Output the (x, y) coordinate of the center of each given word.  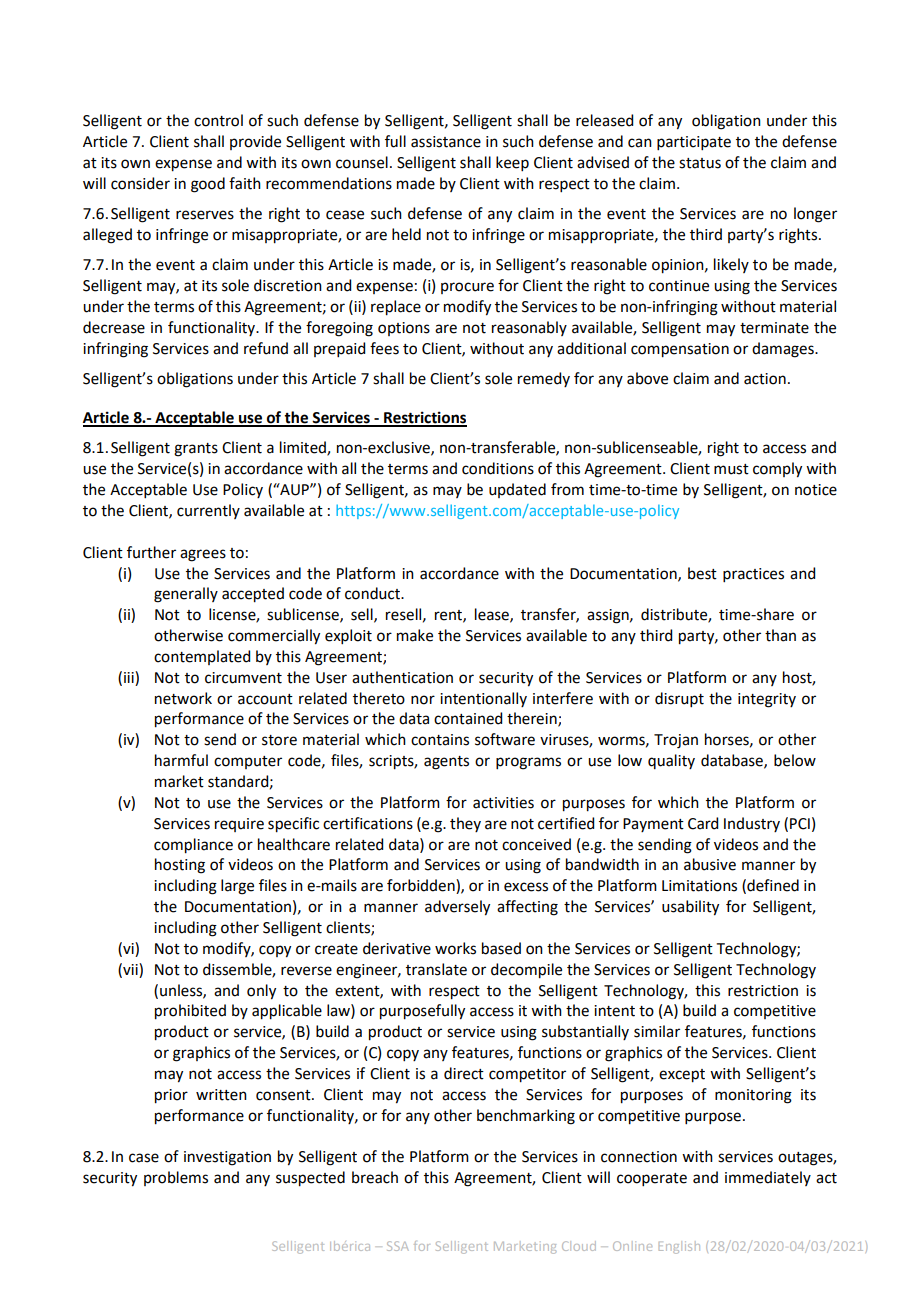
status (700, 163)
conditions (498, 468)
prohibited (190, 1012)
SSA (398, 1246)
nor (423, 700)
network (183, 698)
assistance (446, 142)
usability (690, 908)
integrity (767, 700)
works (455, 948)
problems (176, 1178)
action (765, 379)
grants (196, 450)
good (208, 185)
